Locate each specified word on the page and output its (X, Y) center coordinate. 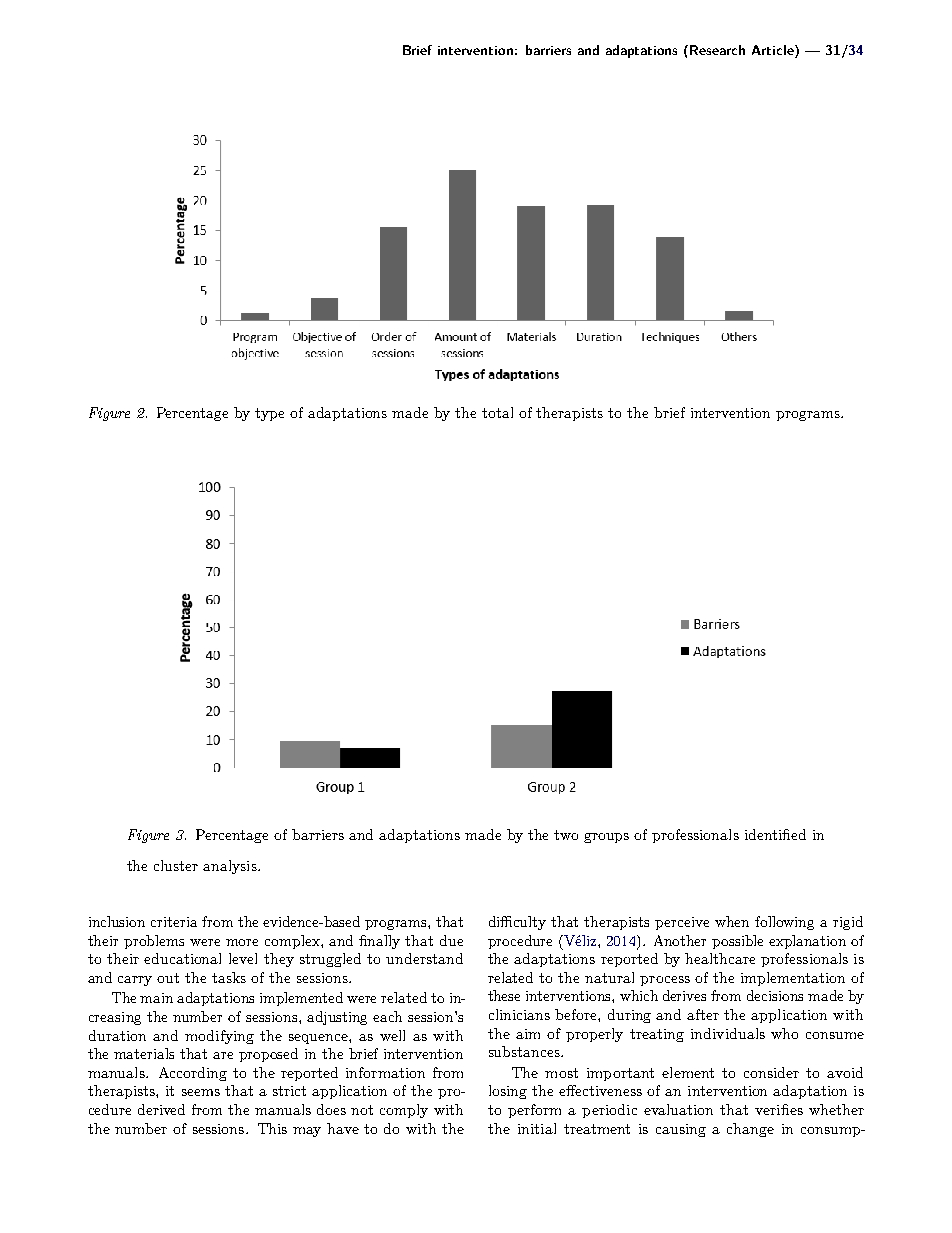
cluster (176, 865)
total (497, 412)
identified (775, 834)
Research (717, 50)
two (566, 835)
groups (606, 838)
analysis (231, 867)
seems (201, 1092)
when (732, 921)
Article (774, 51)
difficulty (517, 923)
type (269, 414)
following (784, 923)
